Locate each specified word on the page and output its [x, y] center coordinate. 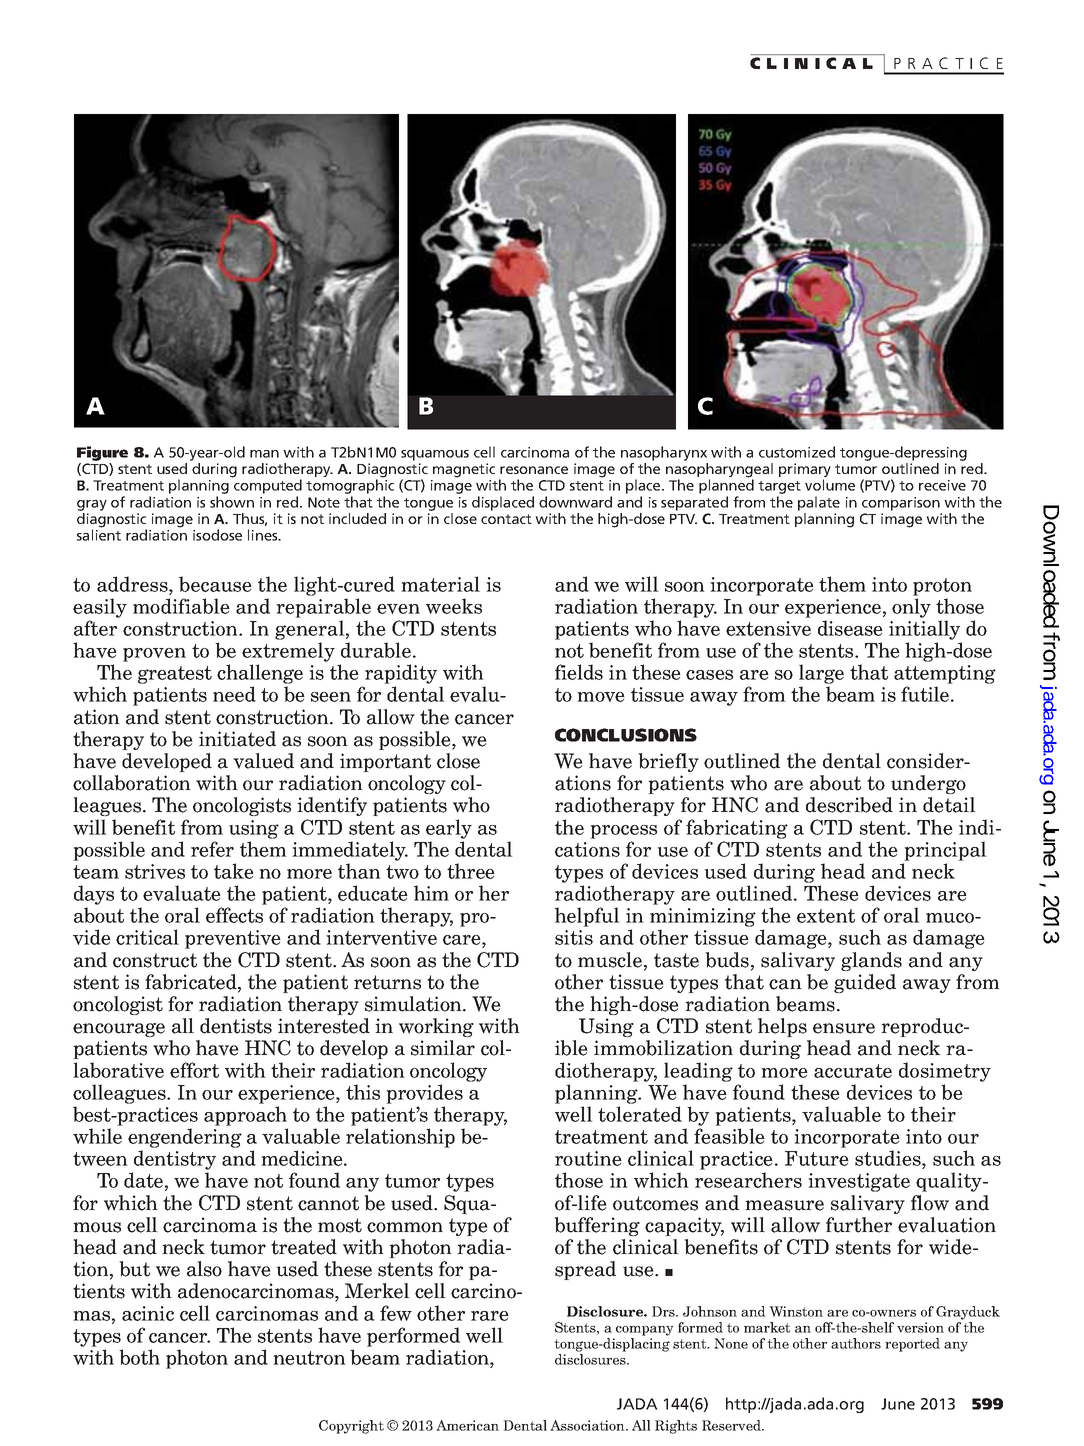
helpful [587, 917]
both [139, 1357]
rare [490, 1316]
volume [830, 485]
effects [234, 915]
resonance [534, 470]
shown [232, 502]
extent [826, 916]
